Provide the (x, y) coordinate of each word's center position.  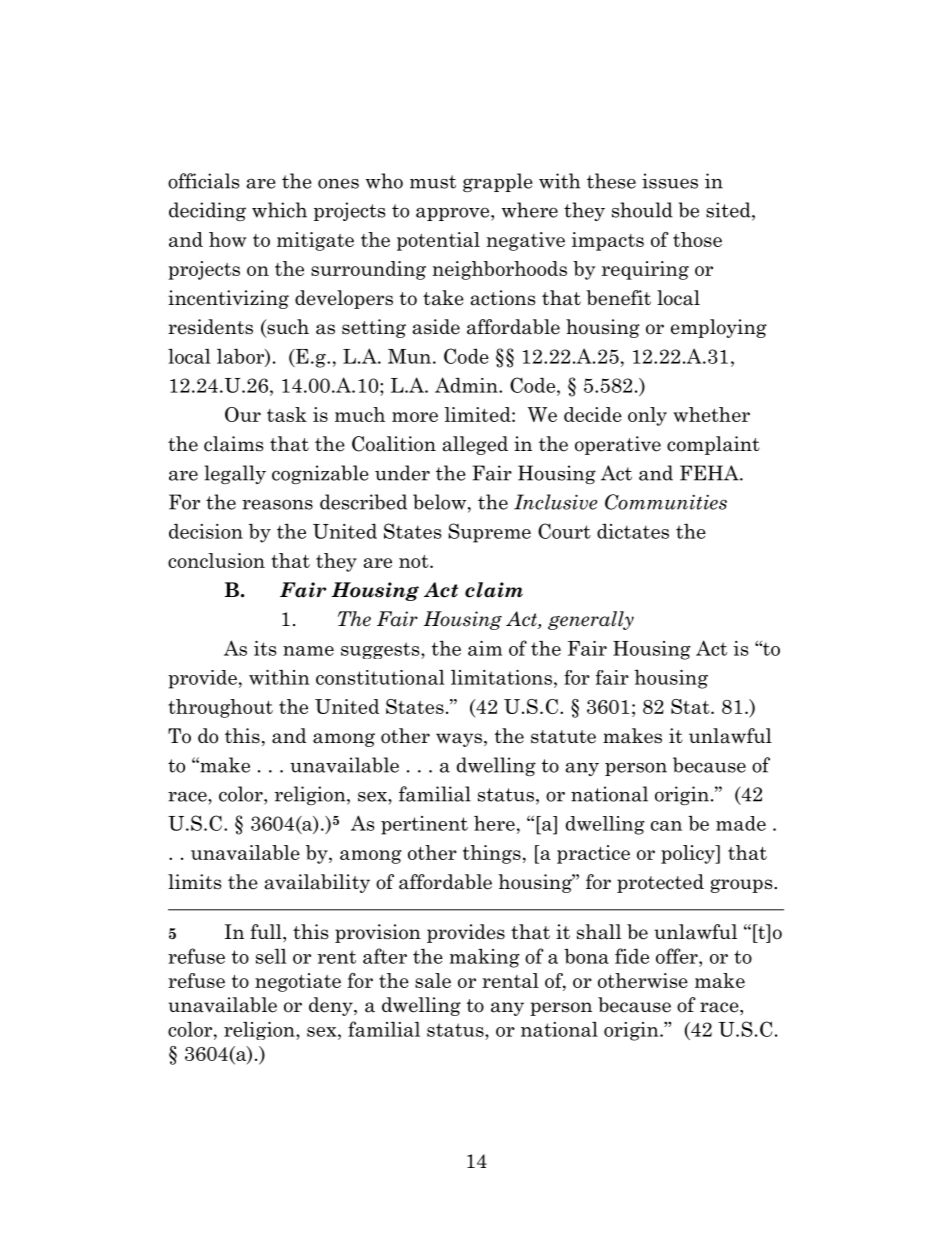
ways (459, 740)
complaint (713, 445)
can (666, 826)
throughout (220, 708)
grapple (498, 182)
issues (670, 181)
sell (271, 956)
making (485, 958)
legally (235, 474)
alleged (475, 445)
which (279, 210)
